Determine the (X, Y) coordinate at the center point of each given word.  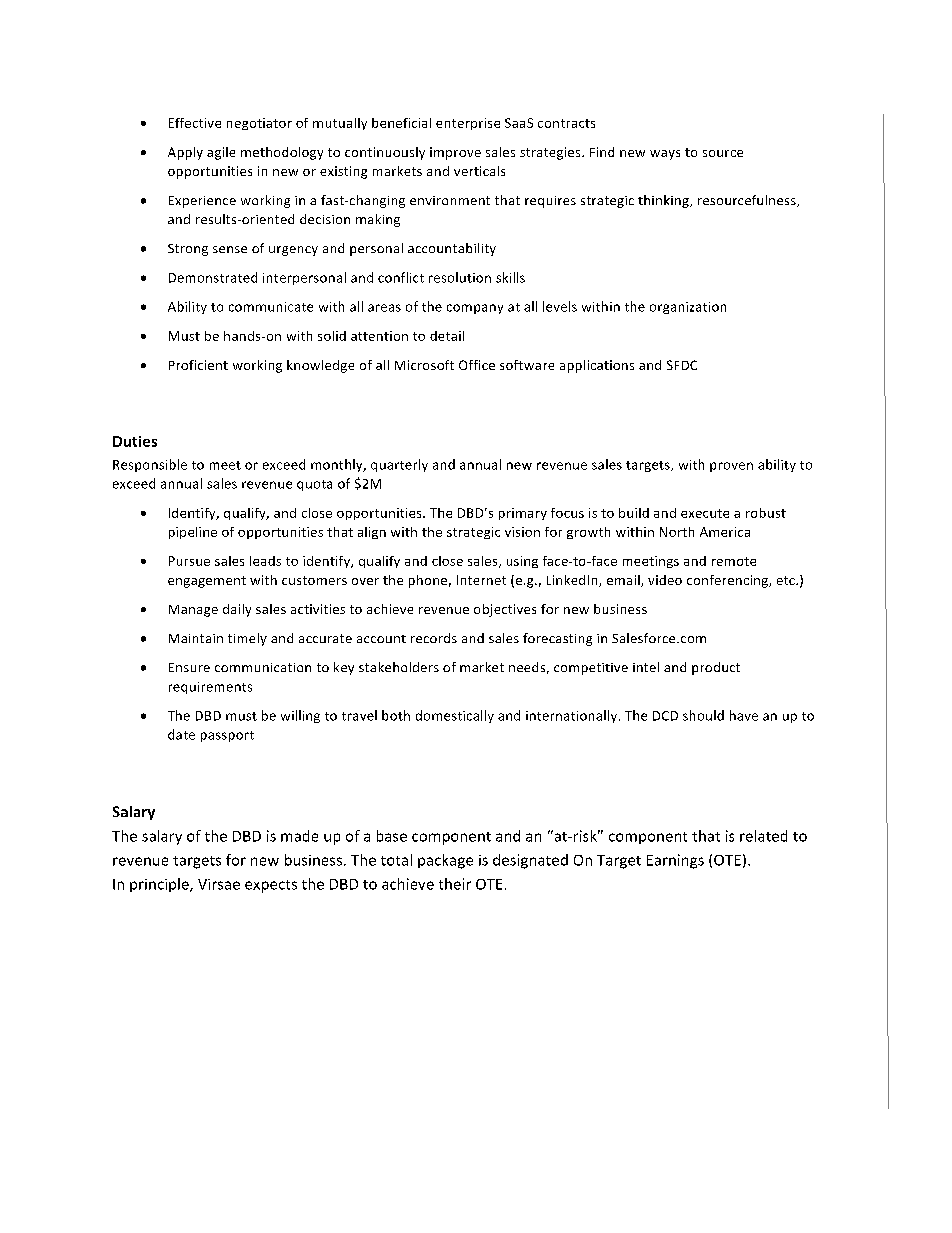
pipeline (193, 533)
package (445, 861)
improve (455, 153)
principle (160, 885)
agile (221, 153)
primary (523, 514)
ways (665, 155)
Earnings (675, 861)
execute (705, 513)
